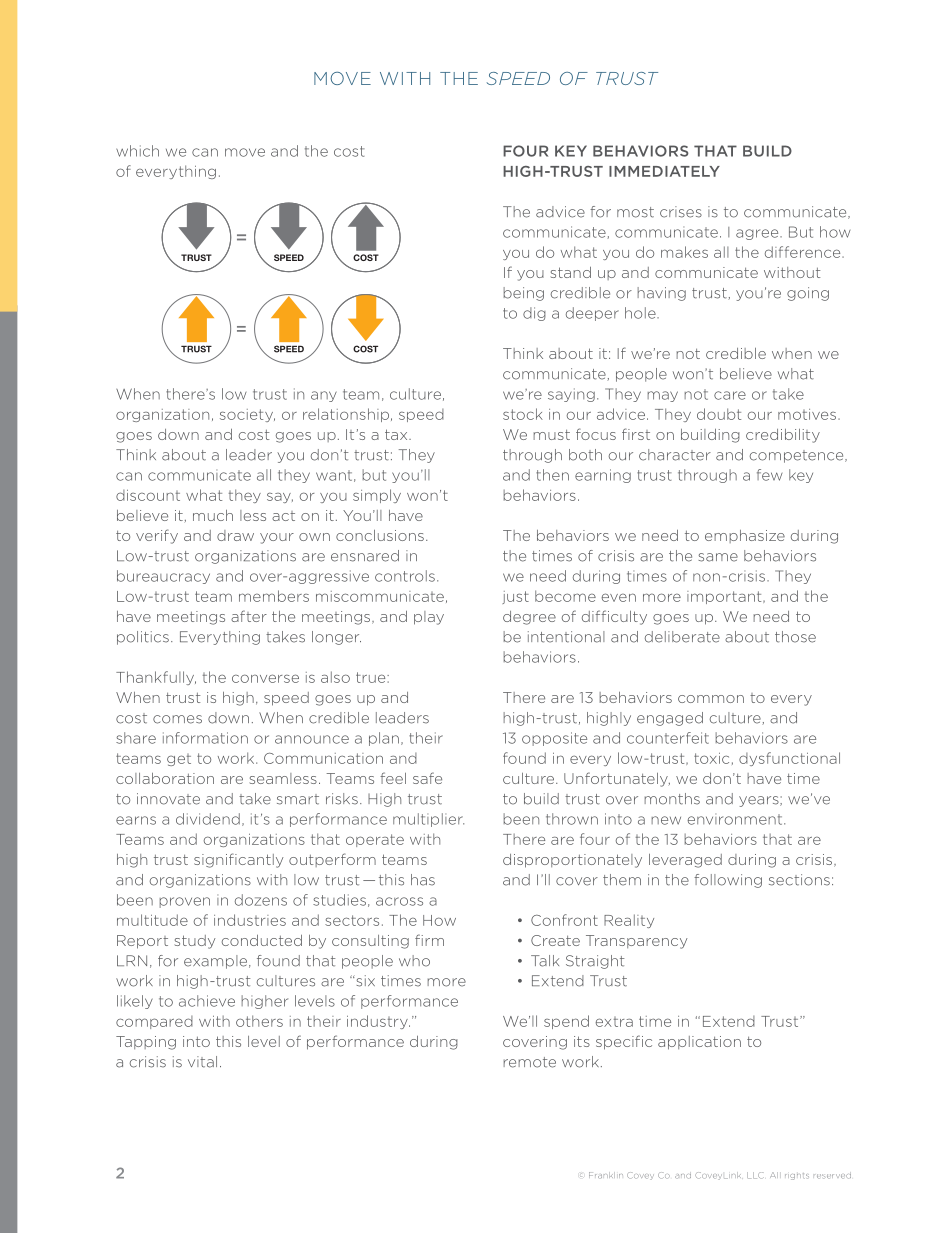  Describe the element at coordinates (571, 272) in the document. I see `stand` at that location.
